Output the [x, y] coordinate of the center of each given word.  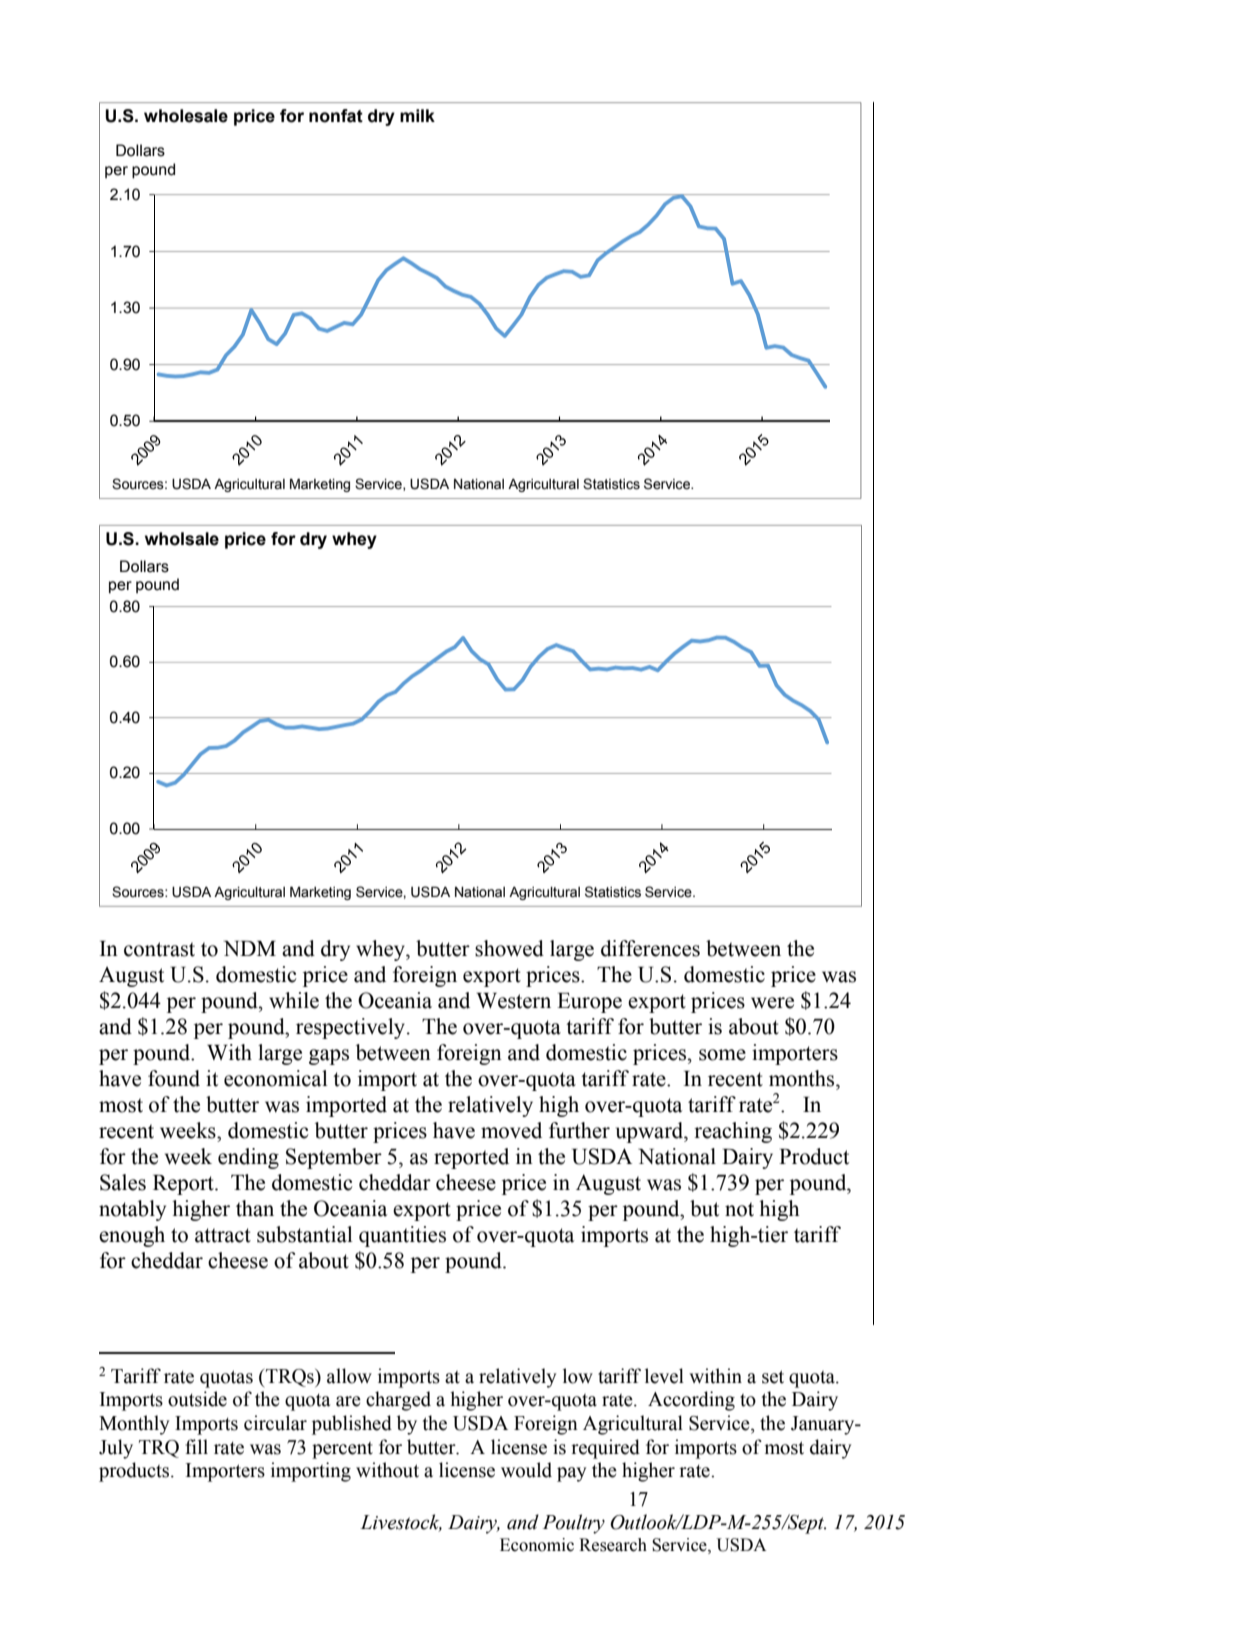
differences [650, 948]
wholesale [186, 116]
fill [196, 1446]
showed [509, 948]
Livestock [401, 1523]
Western [513, 1001]
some [722, 1055]
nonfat [336, 116]
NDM [250, 948]
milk [417, 115]
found [174, 1078]
